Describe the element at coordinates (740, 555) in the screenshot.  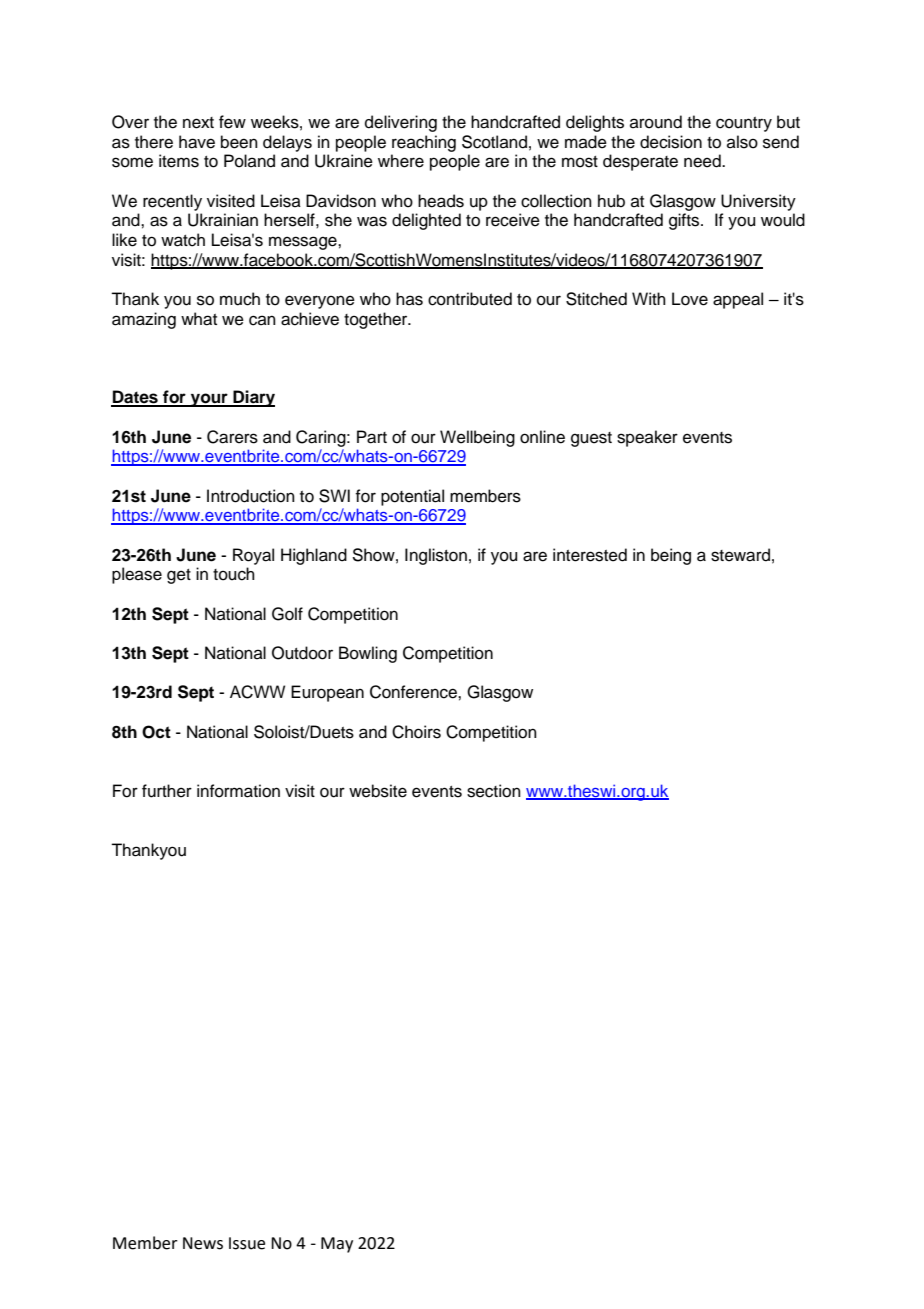
I see `steward` at that location.
